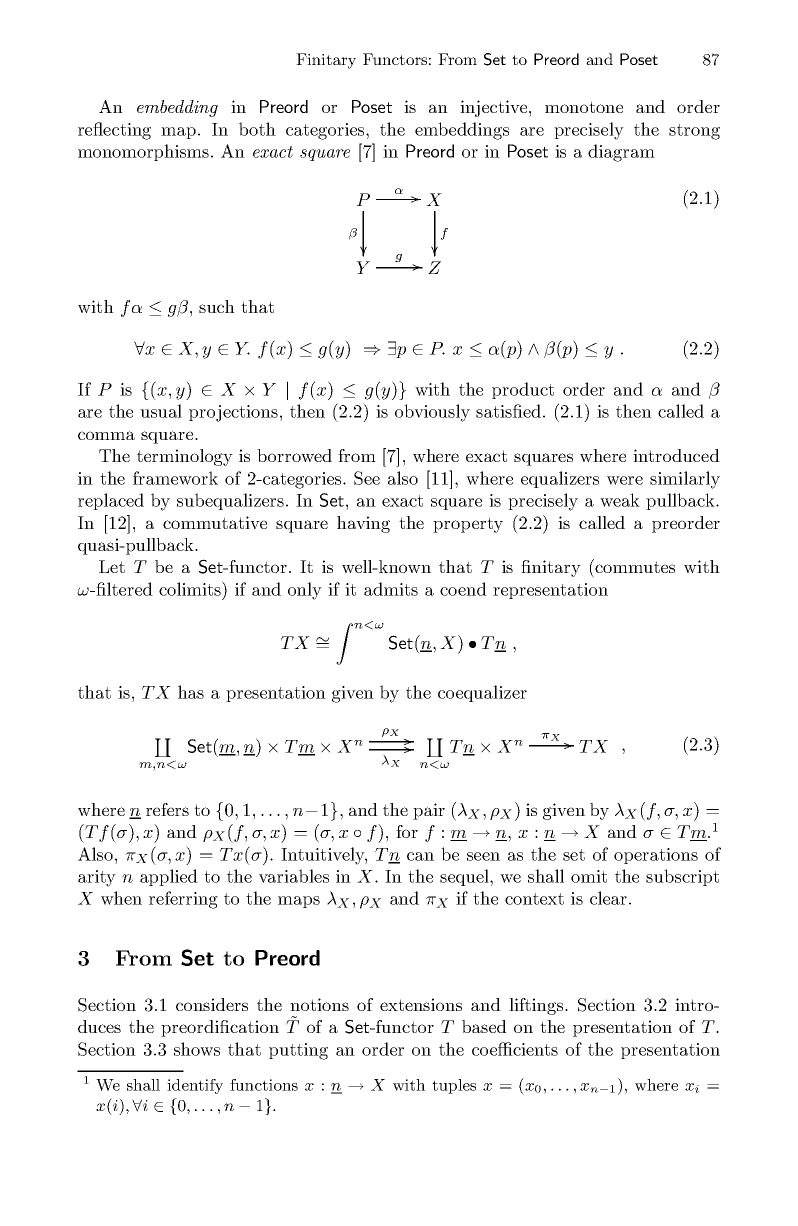 The image size is (798, 1226). I want to click on shows, so click(197, 1049).
